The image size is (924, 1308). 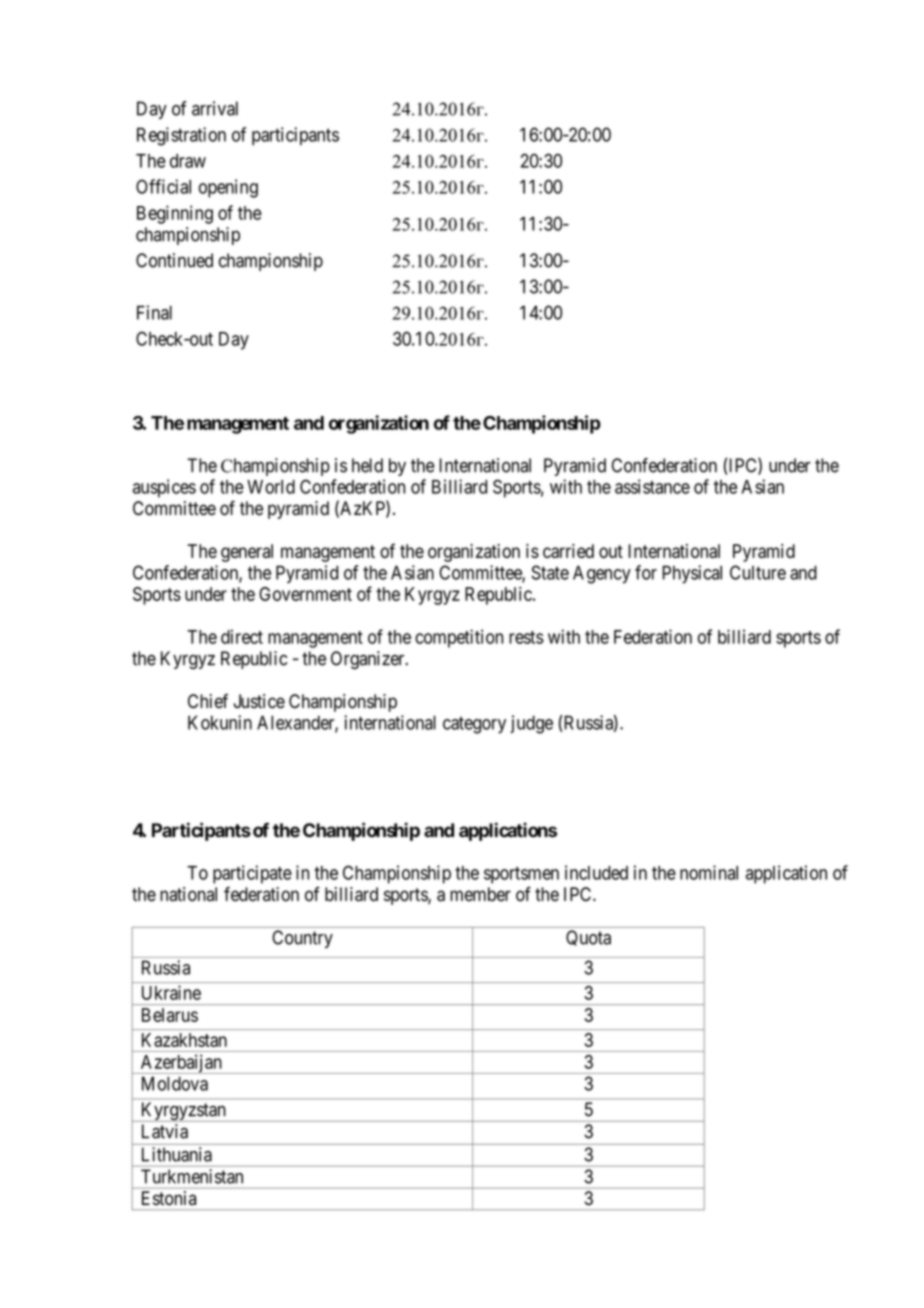 I want to click on Quota, so click(x=588, y=938).
